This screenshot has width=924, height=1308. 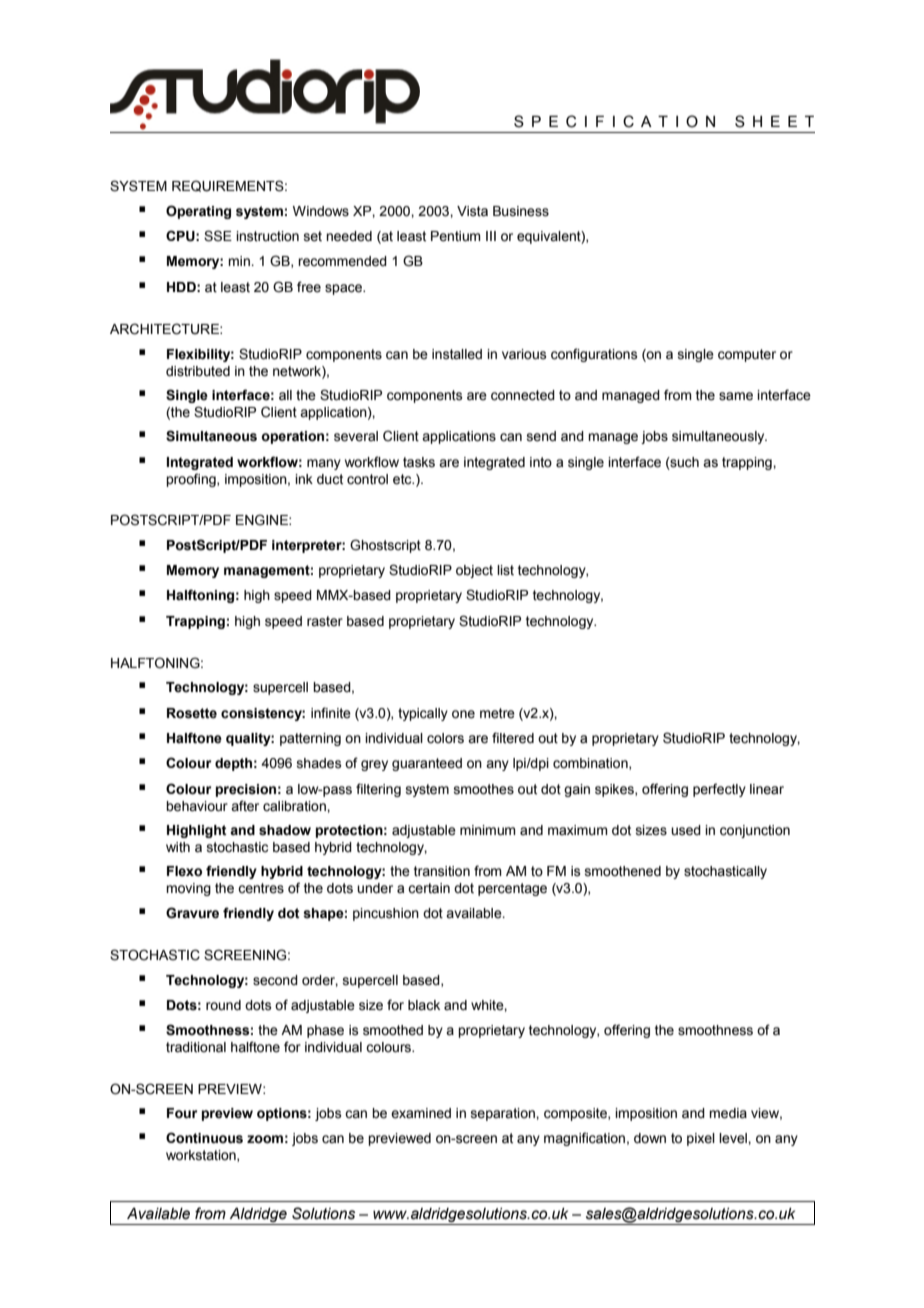 I want to click on smoothes, so click(x=484, y=789).
